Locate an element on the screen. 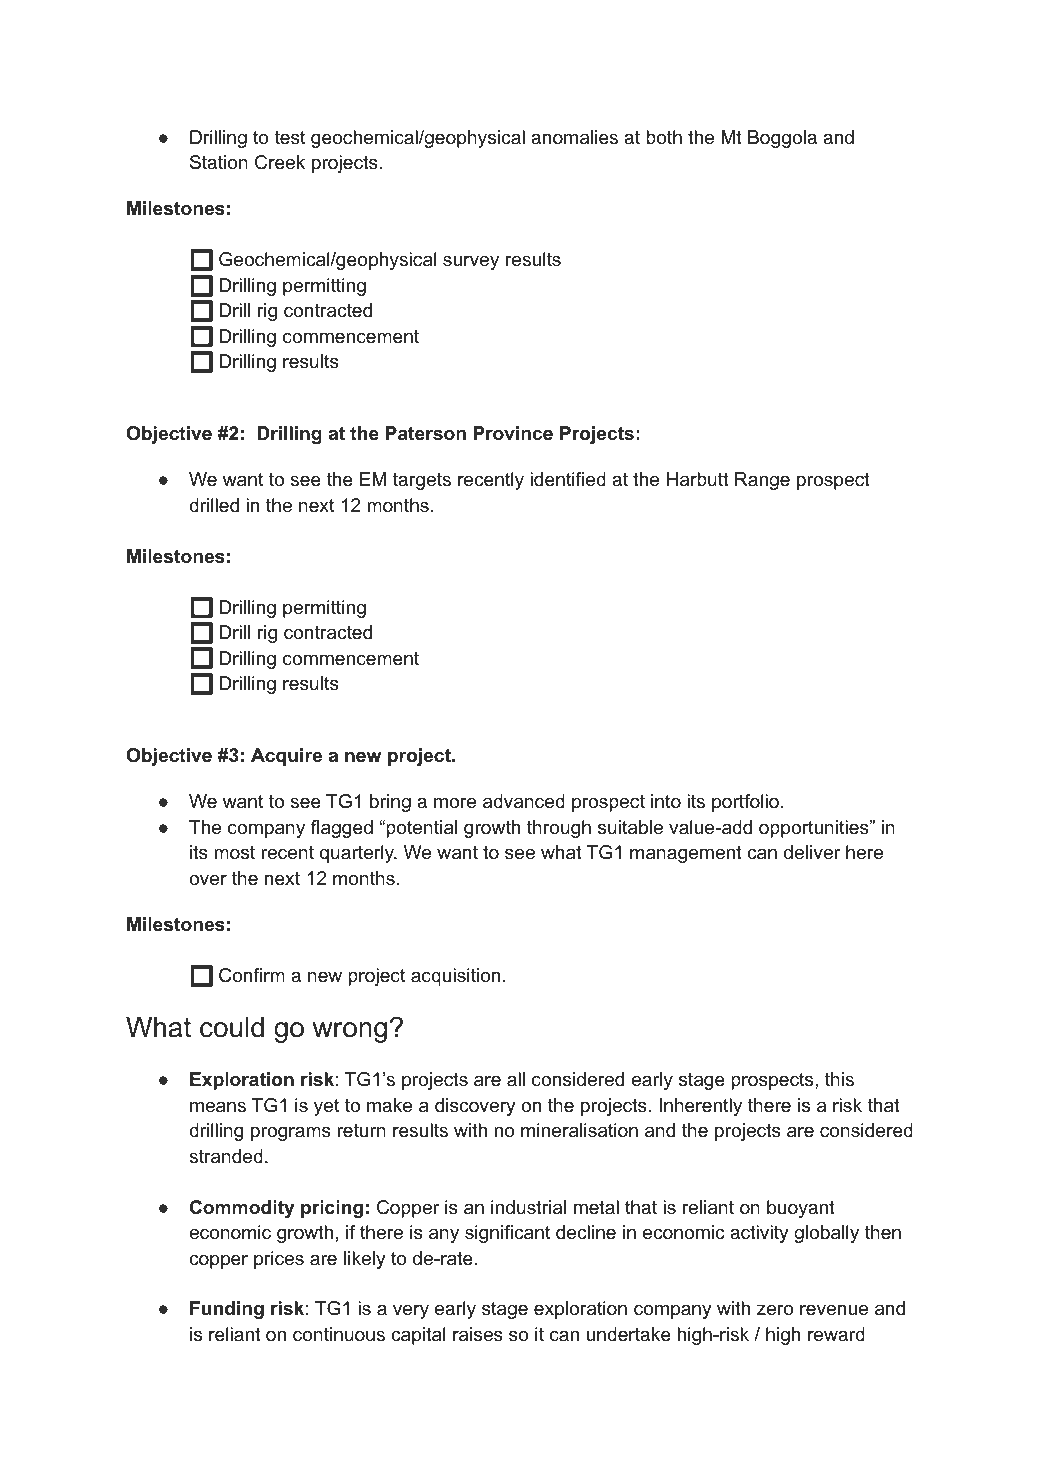 This screenshot has height=1473, width=1043. prices is located at coordinates (279, 1260).
